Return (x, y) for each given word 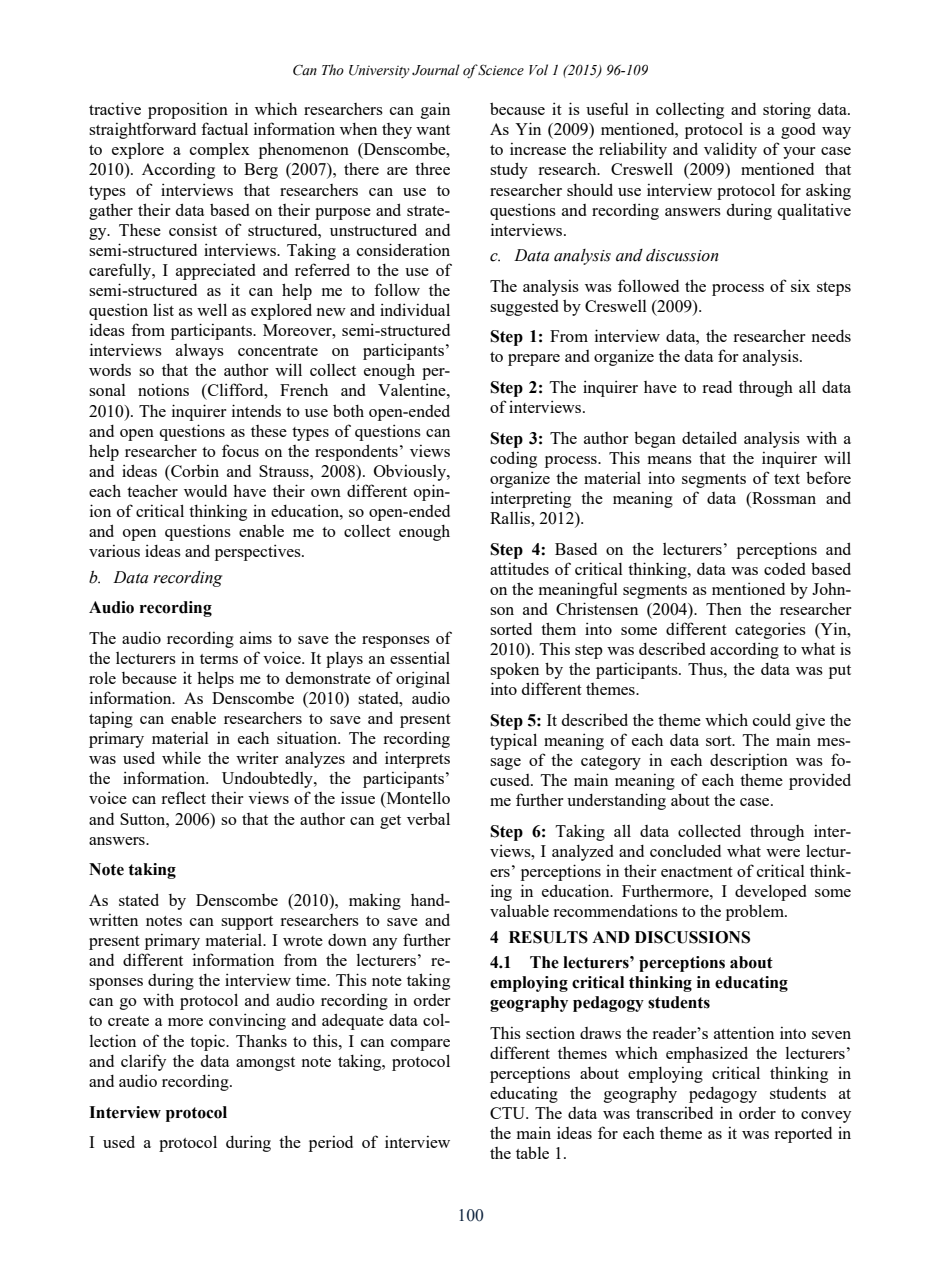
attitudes (519, 569)
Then (724, 609)
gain (435, 110)
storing (787, 110)
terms (219, 659)
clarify (143, 1062)
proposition (188, 110)
